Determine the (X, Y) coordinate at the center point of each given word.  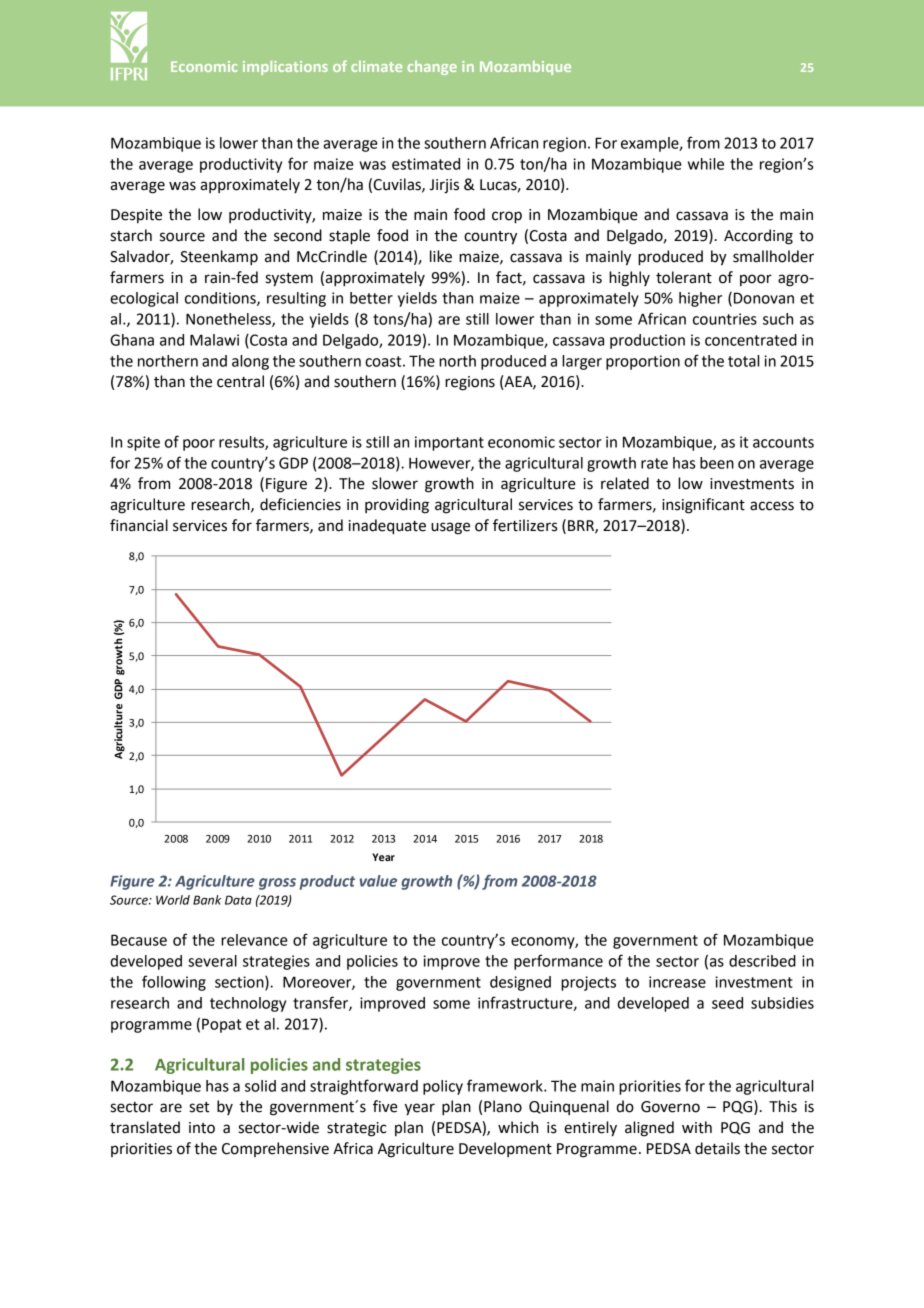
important (449, 443)
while (706, 164)
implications (285, 68)
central (240, 381)
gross (277, 884)
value (378, 881)
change (432, 68)
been (717, 463)
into (202, 1128)
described (762, 961)
